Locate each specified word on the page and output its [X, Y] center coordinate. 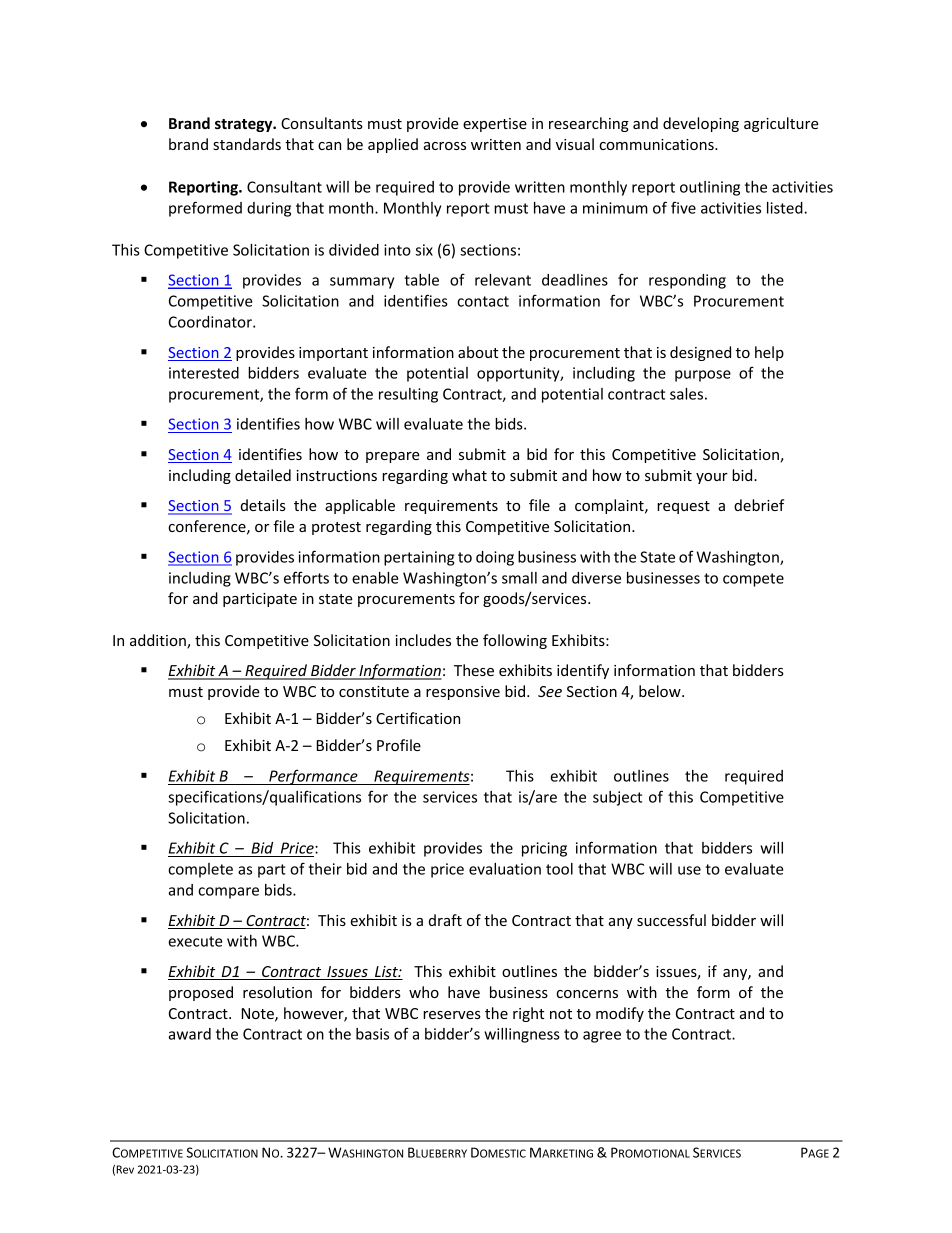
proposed [201, 993]
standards [247, 144]
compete [753, 580]
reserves [452, 1015]
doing [495, 558]
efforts [306, 577]
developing [701, 124]
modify [620, 1014]
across [445, 146]
